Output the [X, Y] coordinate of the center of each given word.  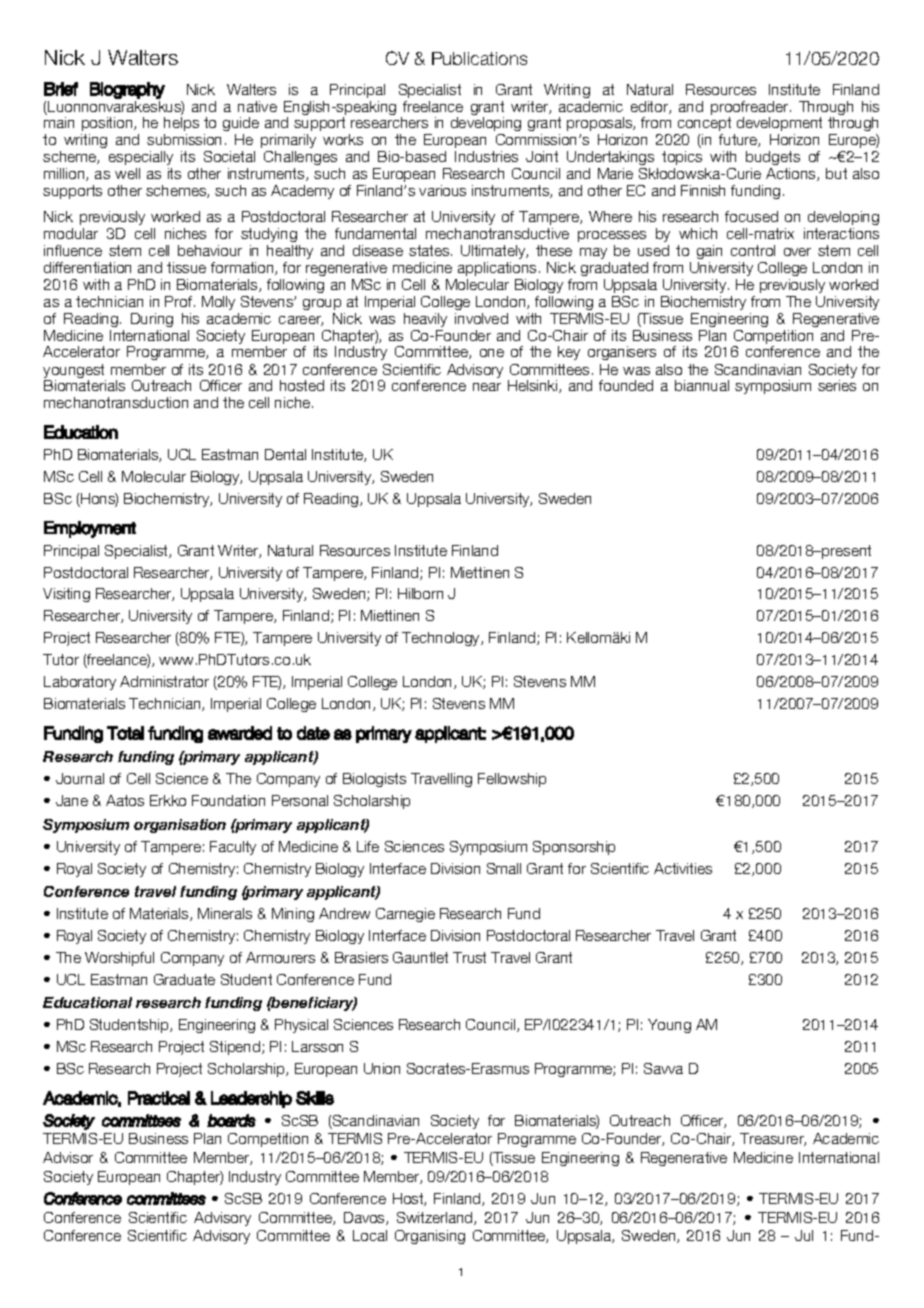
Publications [479, 58]
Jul [804, 1235]
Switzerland [436, 1218]
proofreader [751, 109]
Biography [127, 90]
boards [231, 1120]
